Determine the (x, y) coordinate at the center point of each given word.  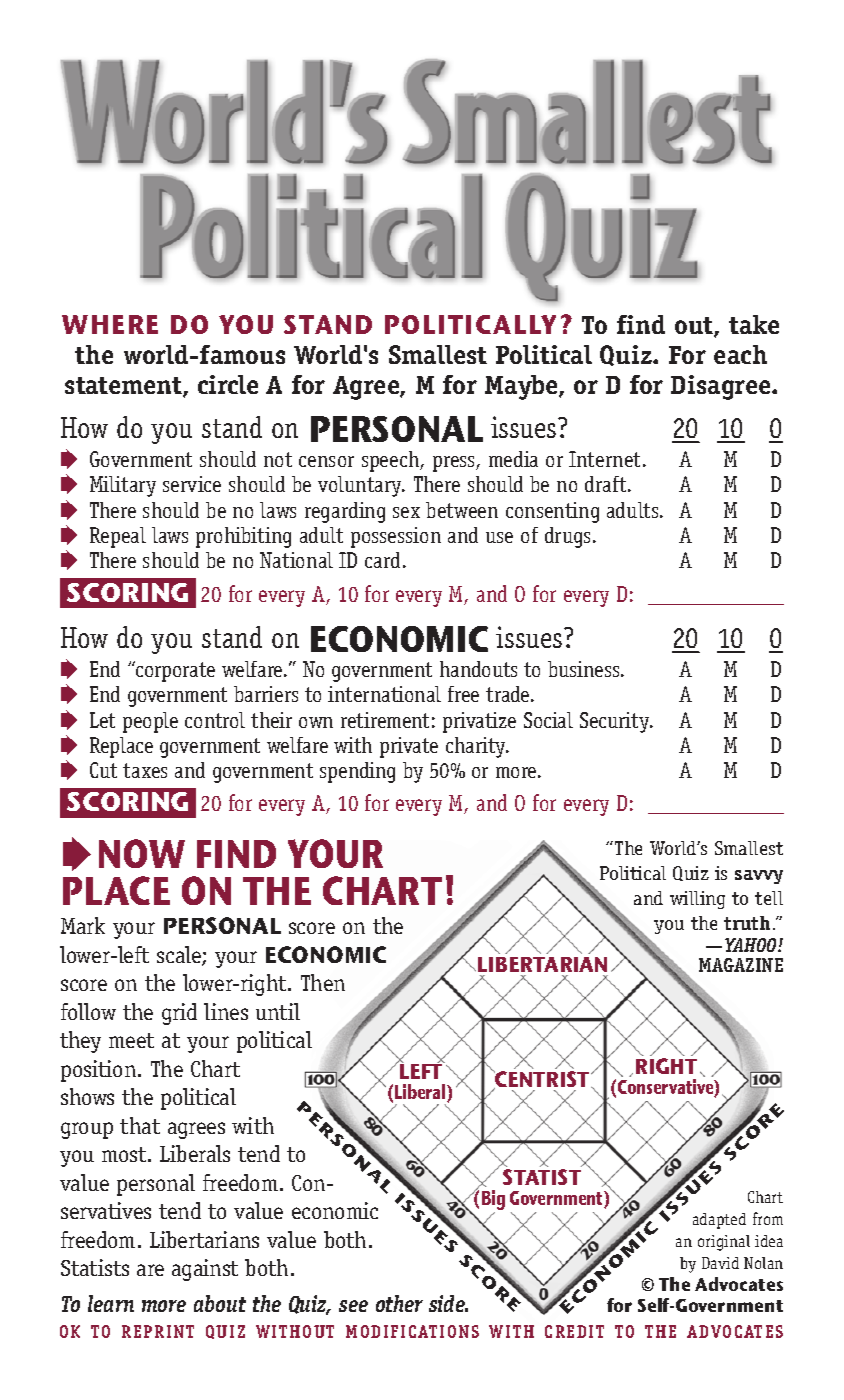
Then (323, 982)
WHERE (110, 324)
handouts (478, 669)
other (399, 1303)
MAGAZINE (741, 965)
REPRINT (158, 1331)
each (740, 354)
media (513, 459)
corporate (174, 671)
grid (179, 1014)
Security (616, 722)
